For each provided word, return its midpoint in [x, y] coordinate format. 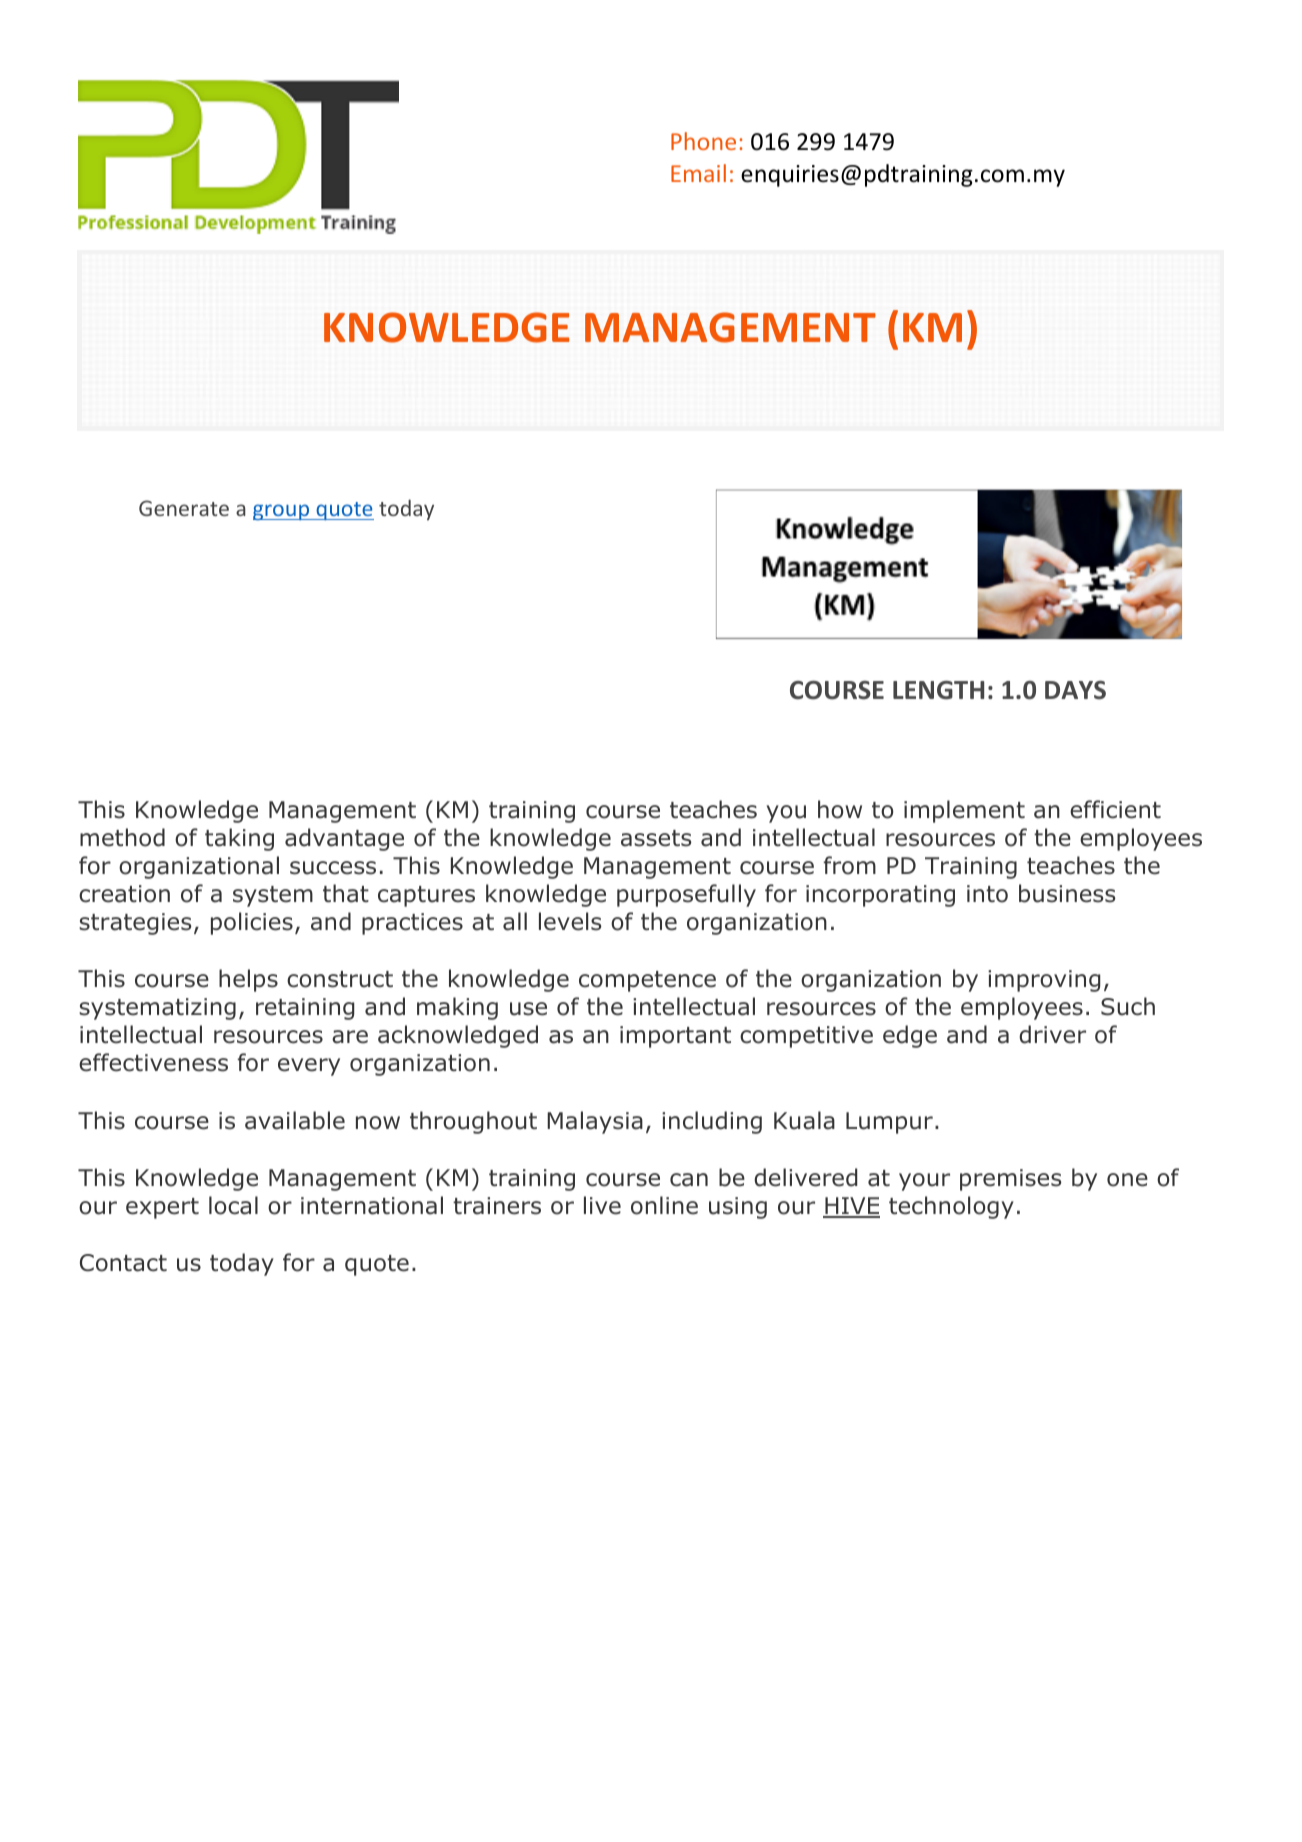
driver [1052, 1034]
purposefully [686, 895]
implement [964, 811]
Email [698, 173]
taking [239, 839]
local [233, 1205]
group [282, 512]
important [675, 1037]
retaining [305, 1009]
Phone [703, 141]
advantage [344, 839]
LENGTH [938, 690]
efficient [1115, 809]
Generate [184, 508]
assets [656, 838]
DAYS [1075, 690]
